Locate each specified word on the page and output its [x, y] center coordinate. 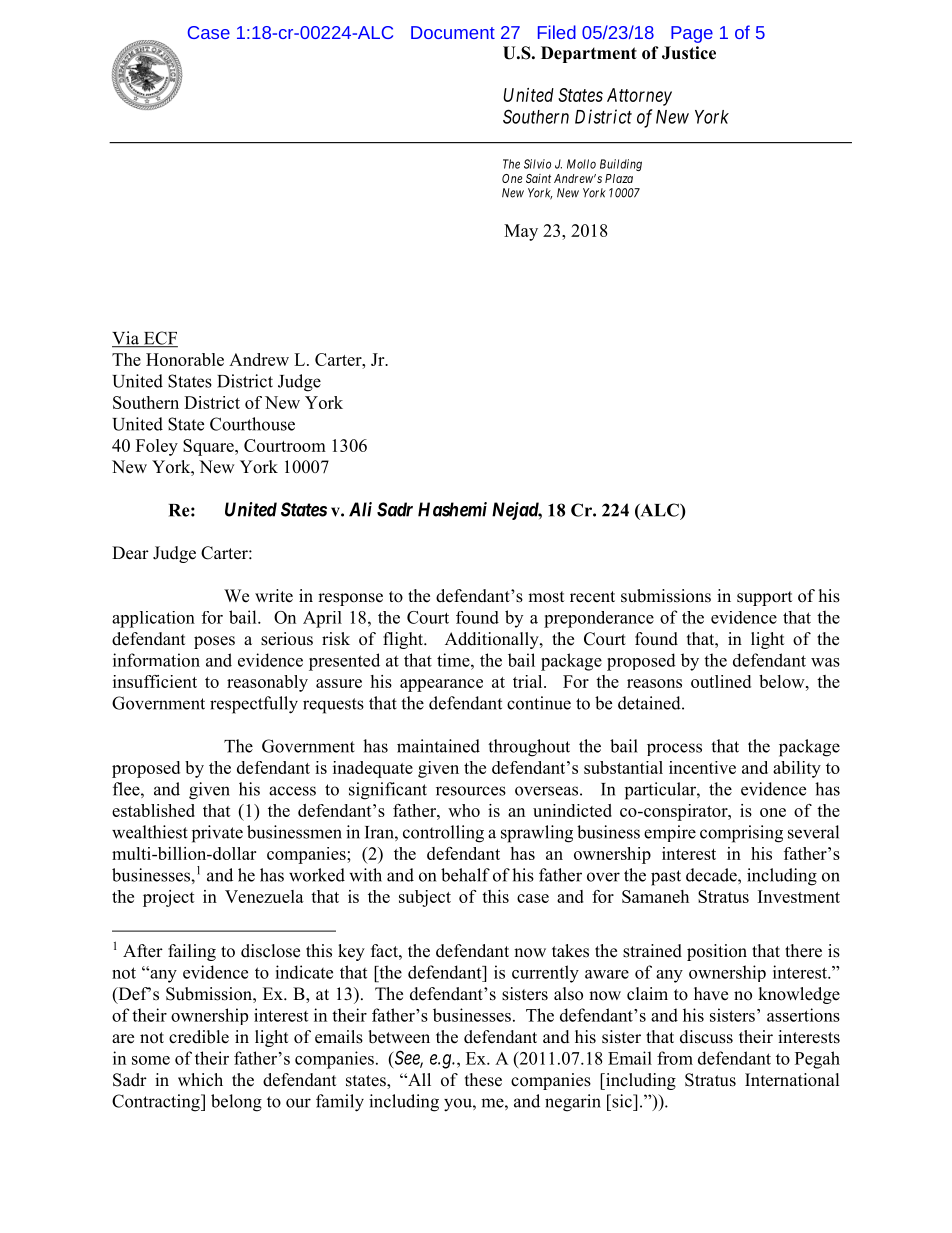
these [483, 1080]
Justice [689, 53]
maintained [438, 746]
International [792, 1080]
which [200, 1080]
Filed [557, 32]
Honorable [185, 359]
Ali [360, 509]
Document [453, 32]
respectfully [254, 705]
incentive [702, 767]
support [764, 598]
